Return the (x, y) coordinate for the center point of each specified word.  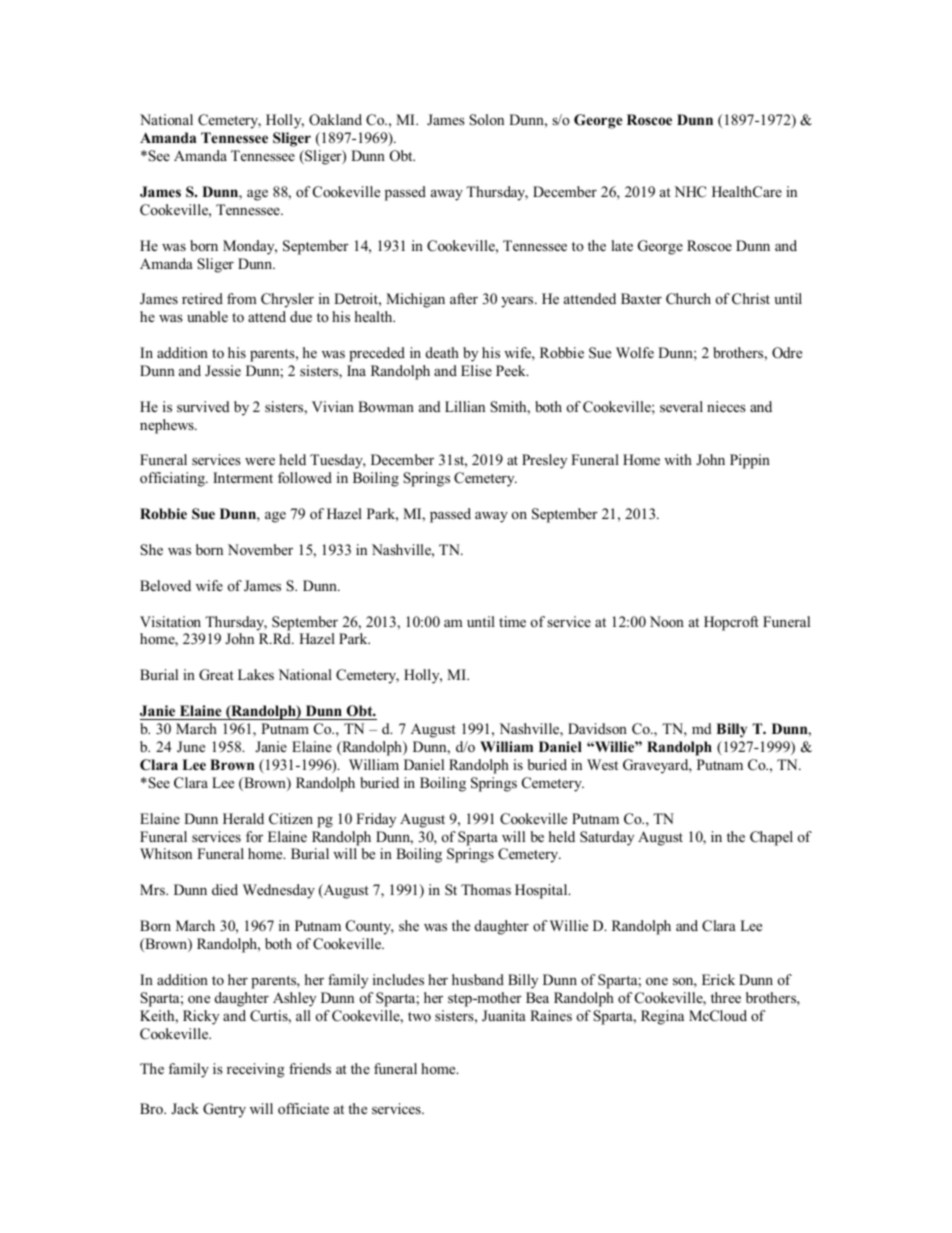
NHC (690, 192)
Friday (376, 820)
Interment (243, 477)
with (678, 459)
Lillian (465, 406)
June (191, 747)
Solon (486, 120)
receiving (255, 1070)
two (419, 1016)
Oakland (335, 120)
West (602, 764)
